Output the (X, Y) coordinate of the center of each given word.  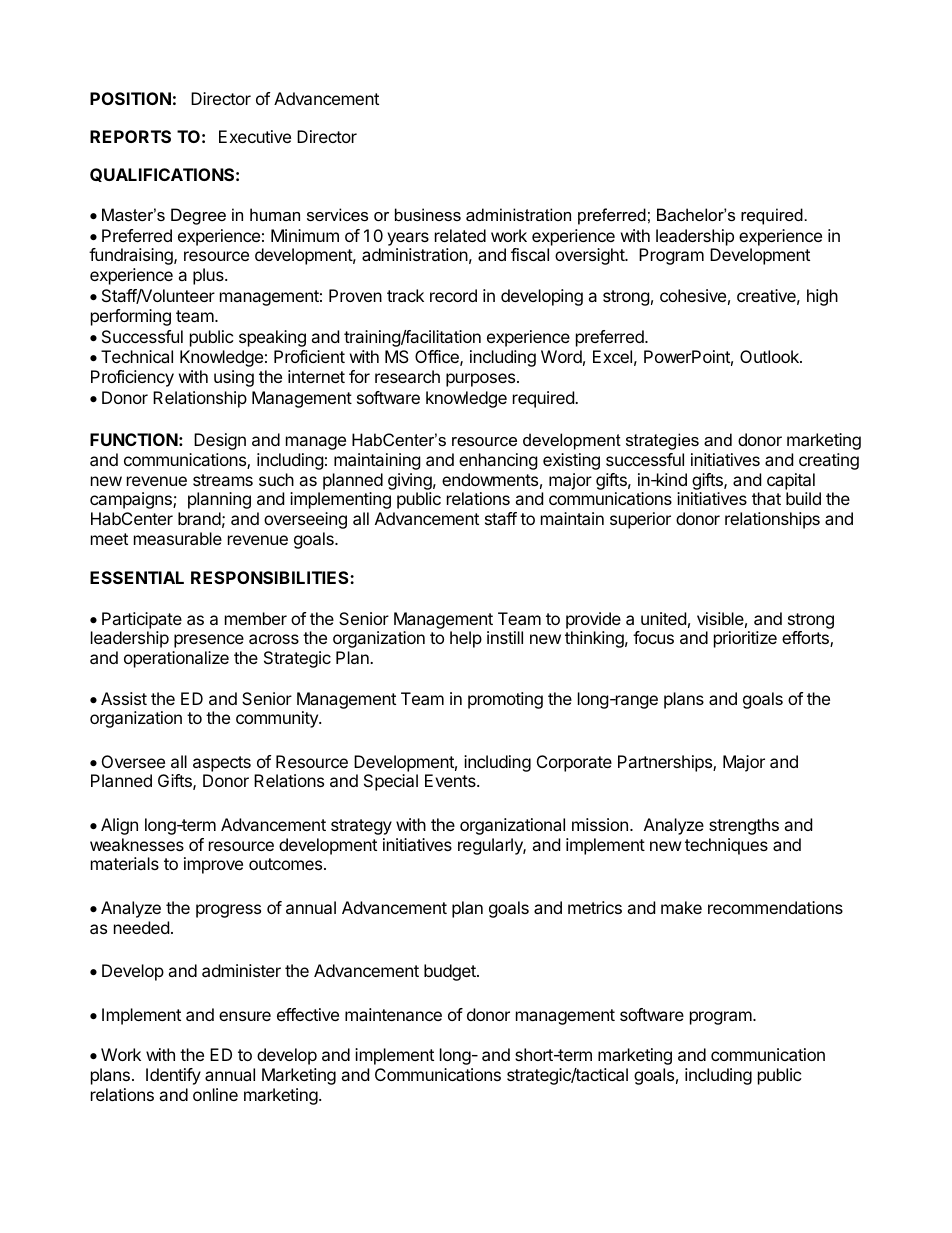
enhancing (498, 461)
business (428, 214)
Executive (255, 136)
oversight (590, 256)
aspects (222, 764)
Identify (173, 1076)
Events (451, 780)
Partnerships (666, 763)
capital (791, 481)
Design (220, 441)
